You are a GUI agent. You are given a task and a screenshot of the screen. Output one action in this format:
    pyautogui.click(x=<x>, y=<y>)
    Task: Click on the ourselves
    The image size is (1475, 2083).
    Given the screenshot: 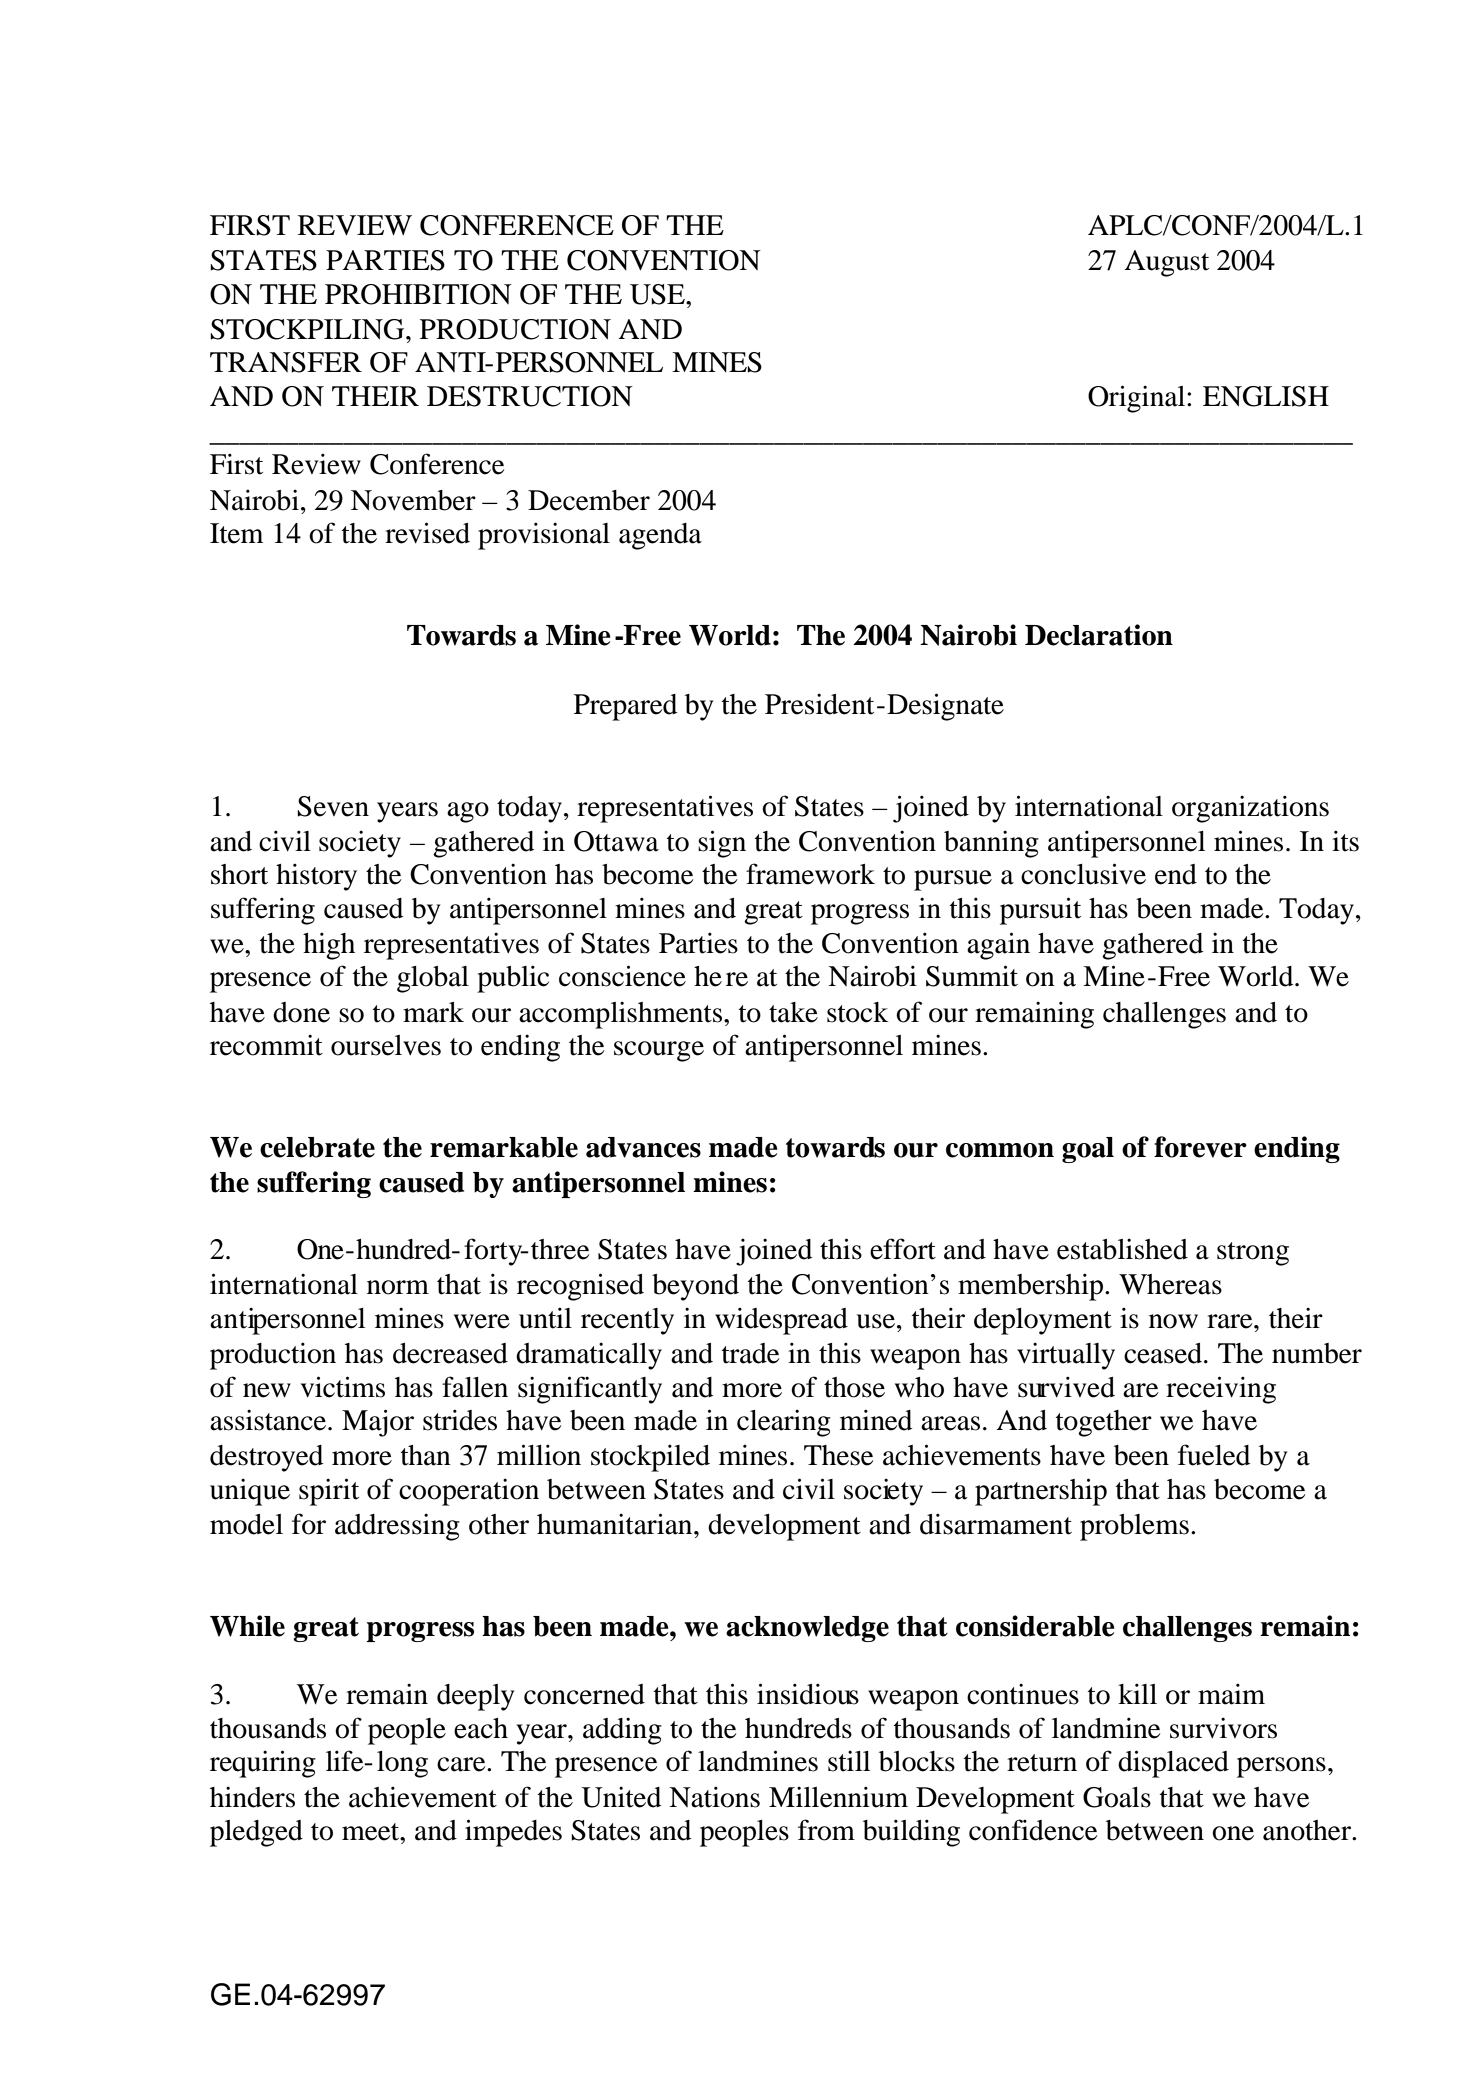 What is the action you would take?
    pyautogui.click(x=386, y=1045)
